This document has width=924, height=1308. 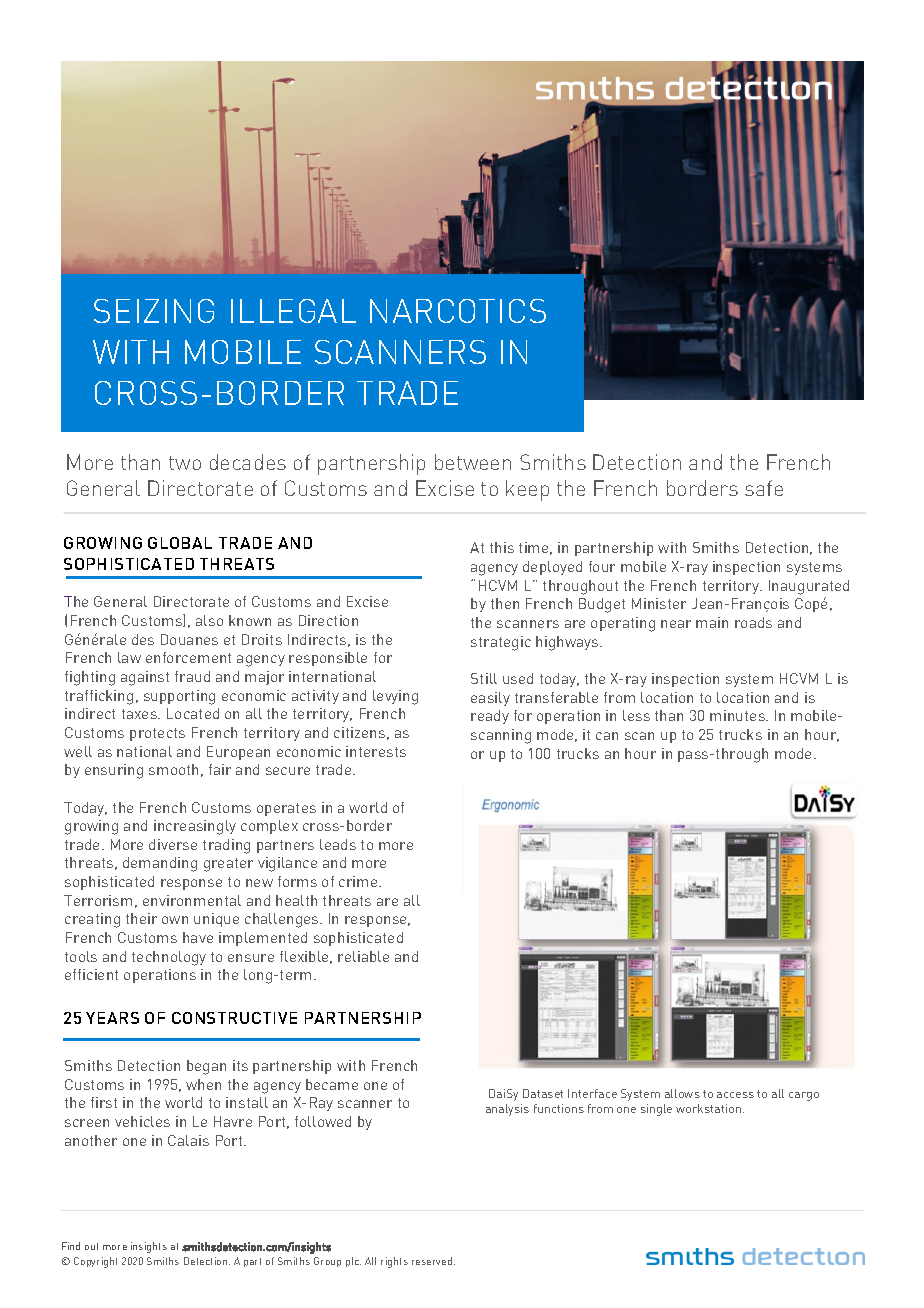 I want to click on reserved, so click(x=432, y=1261).
